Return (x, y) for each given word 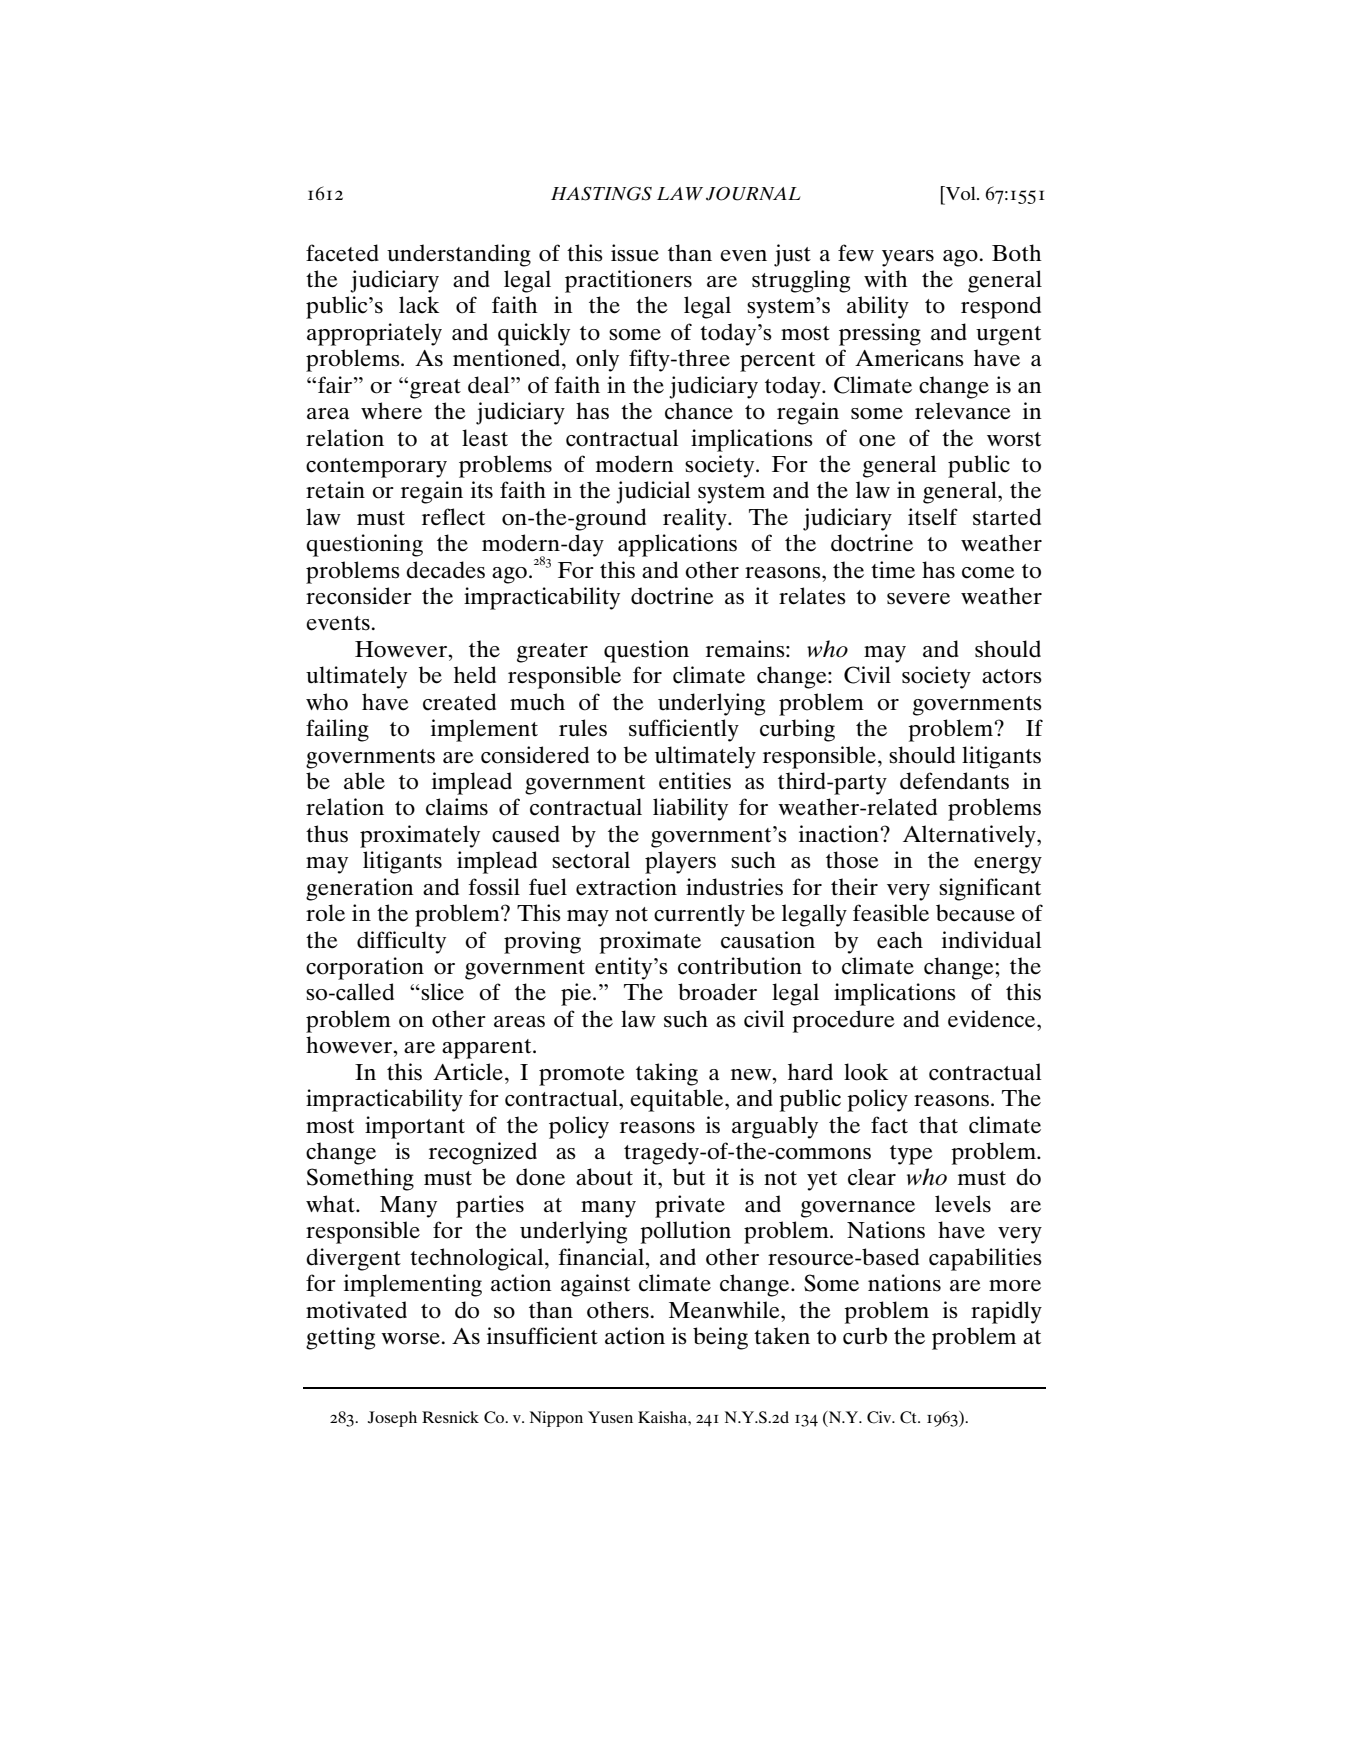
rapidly (1006, 1312)
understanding (459, 255)
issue (635, 253)
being (720, 1338)
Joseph (392, 1419)
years (908, 258)
